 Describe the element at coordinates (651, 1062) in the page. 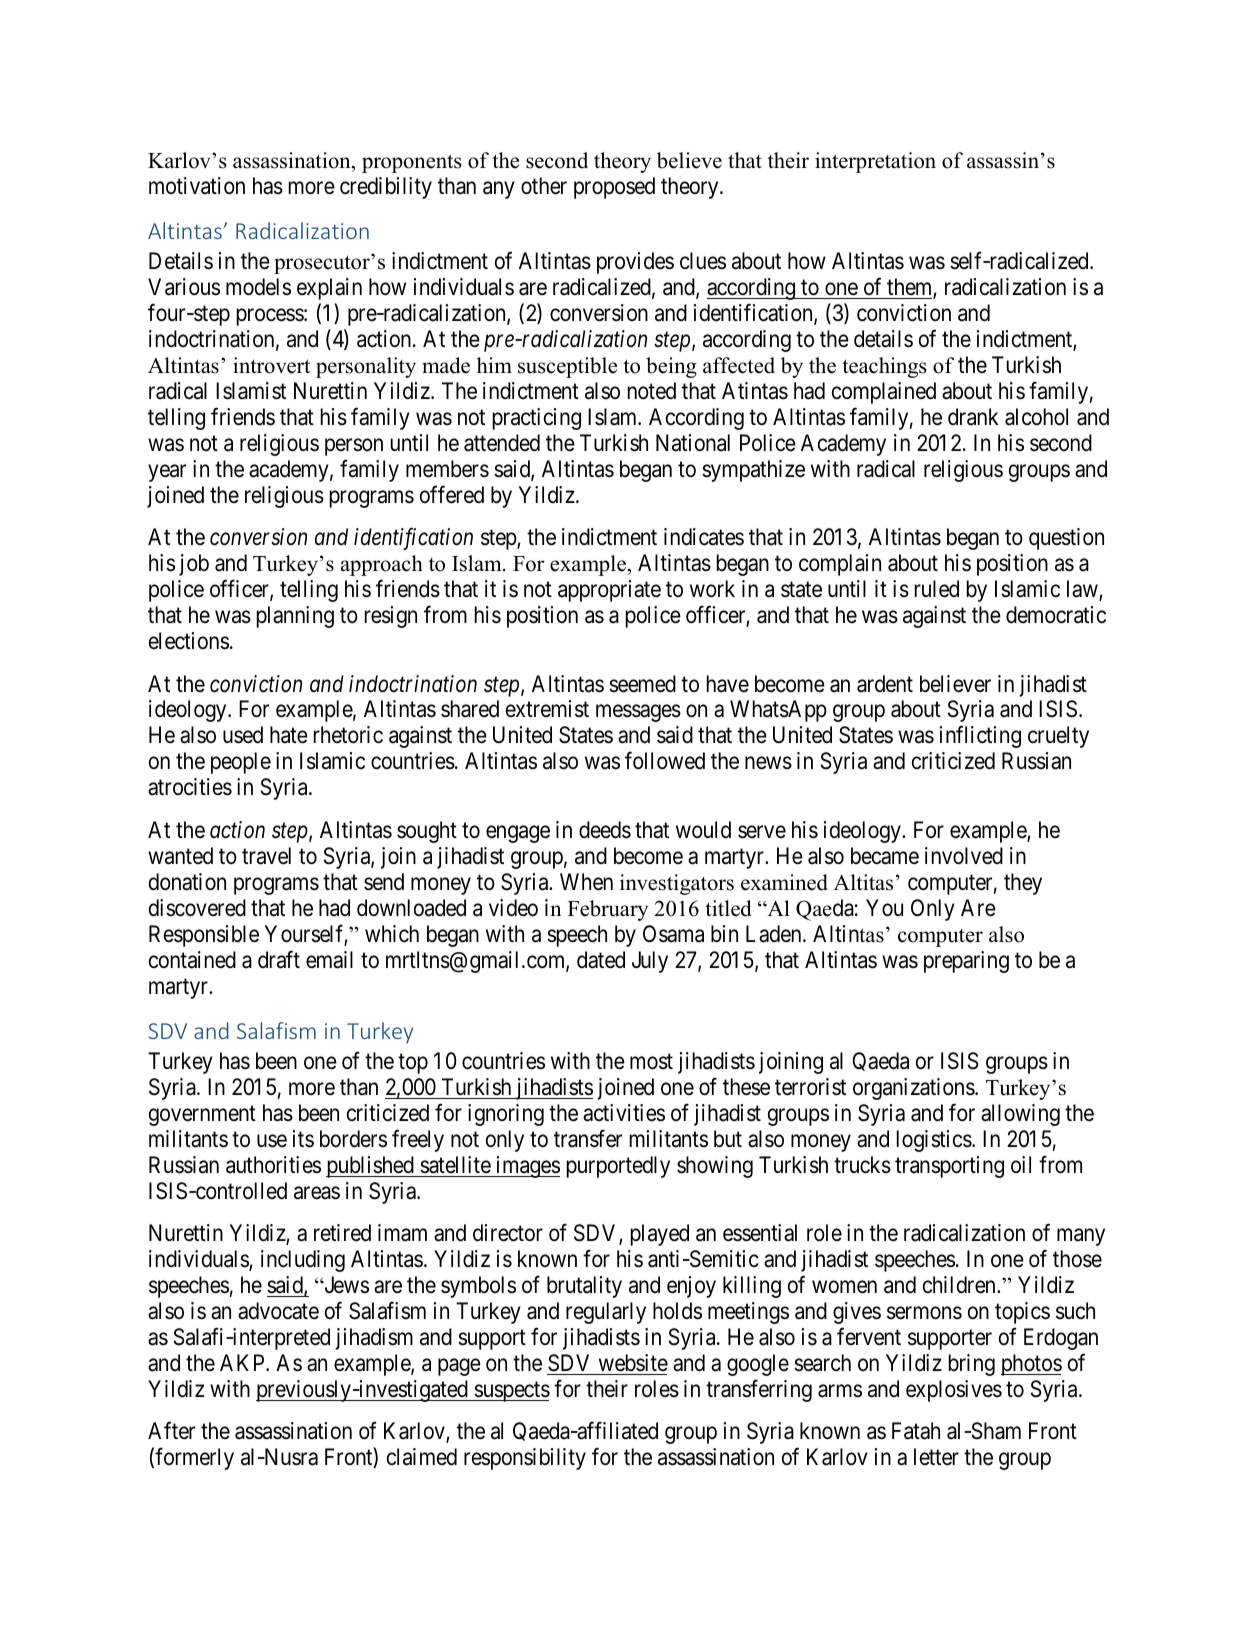

I see `most` at that location.
